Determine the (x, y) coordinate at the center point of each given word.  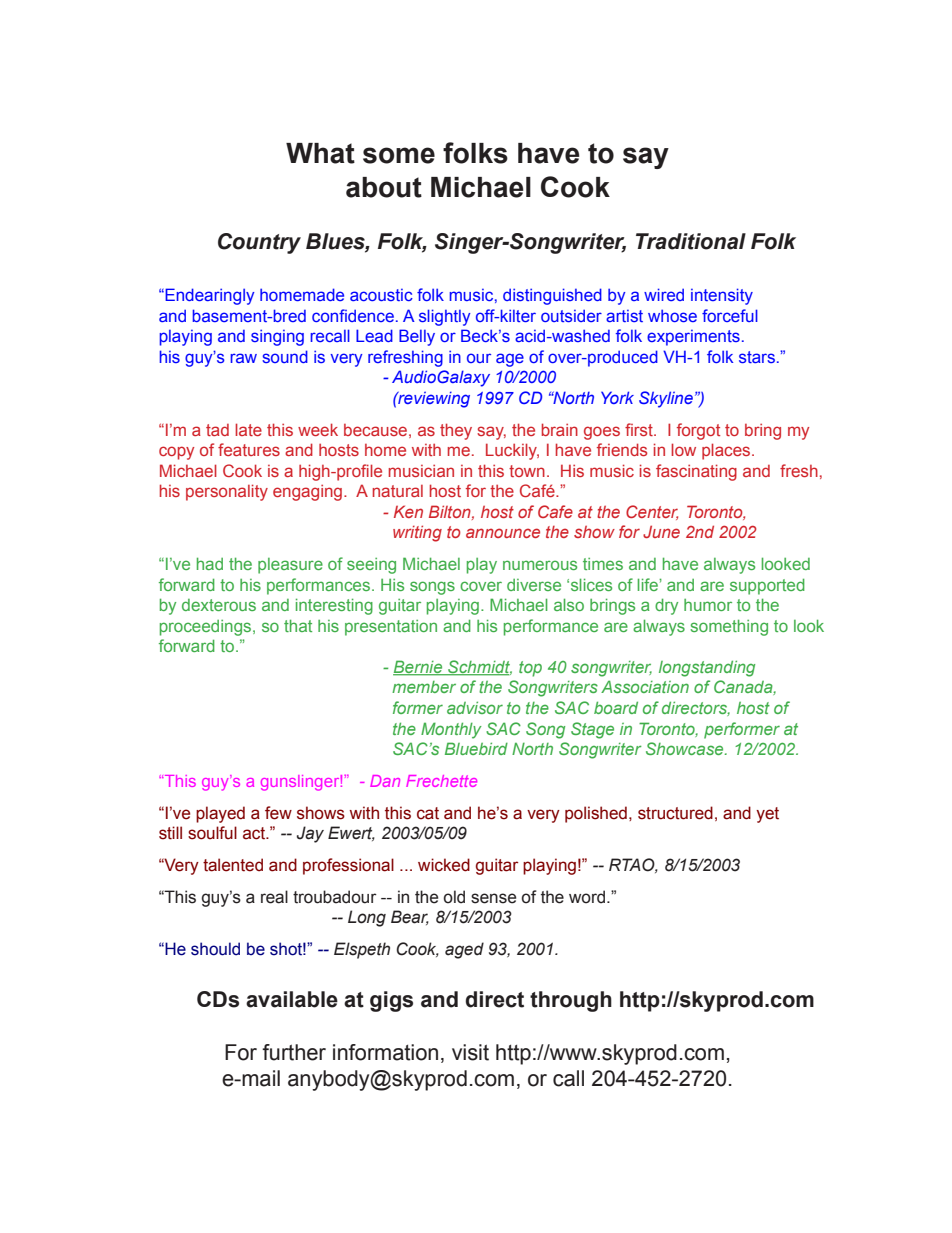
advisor (475, 707)
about (384, 187)
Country (259, 243)
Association (645, 686)
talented (233, 865)
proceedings (207, 628)
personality (227, 492)
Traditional (691, 241)
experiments (693, 338)
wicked (444, 865)
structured (675, 813)
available (292, 999)
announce (503, 533)
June (661, 531)
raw (243, 358)
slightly (444, 317)
